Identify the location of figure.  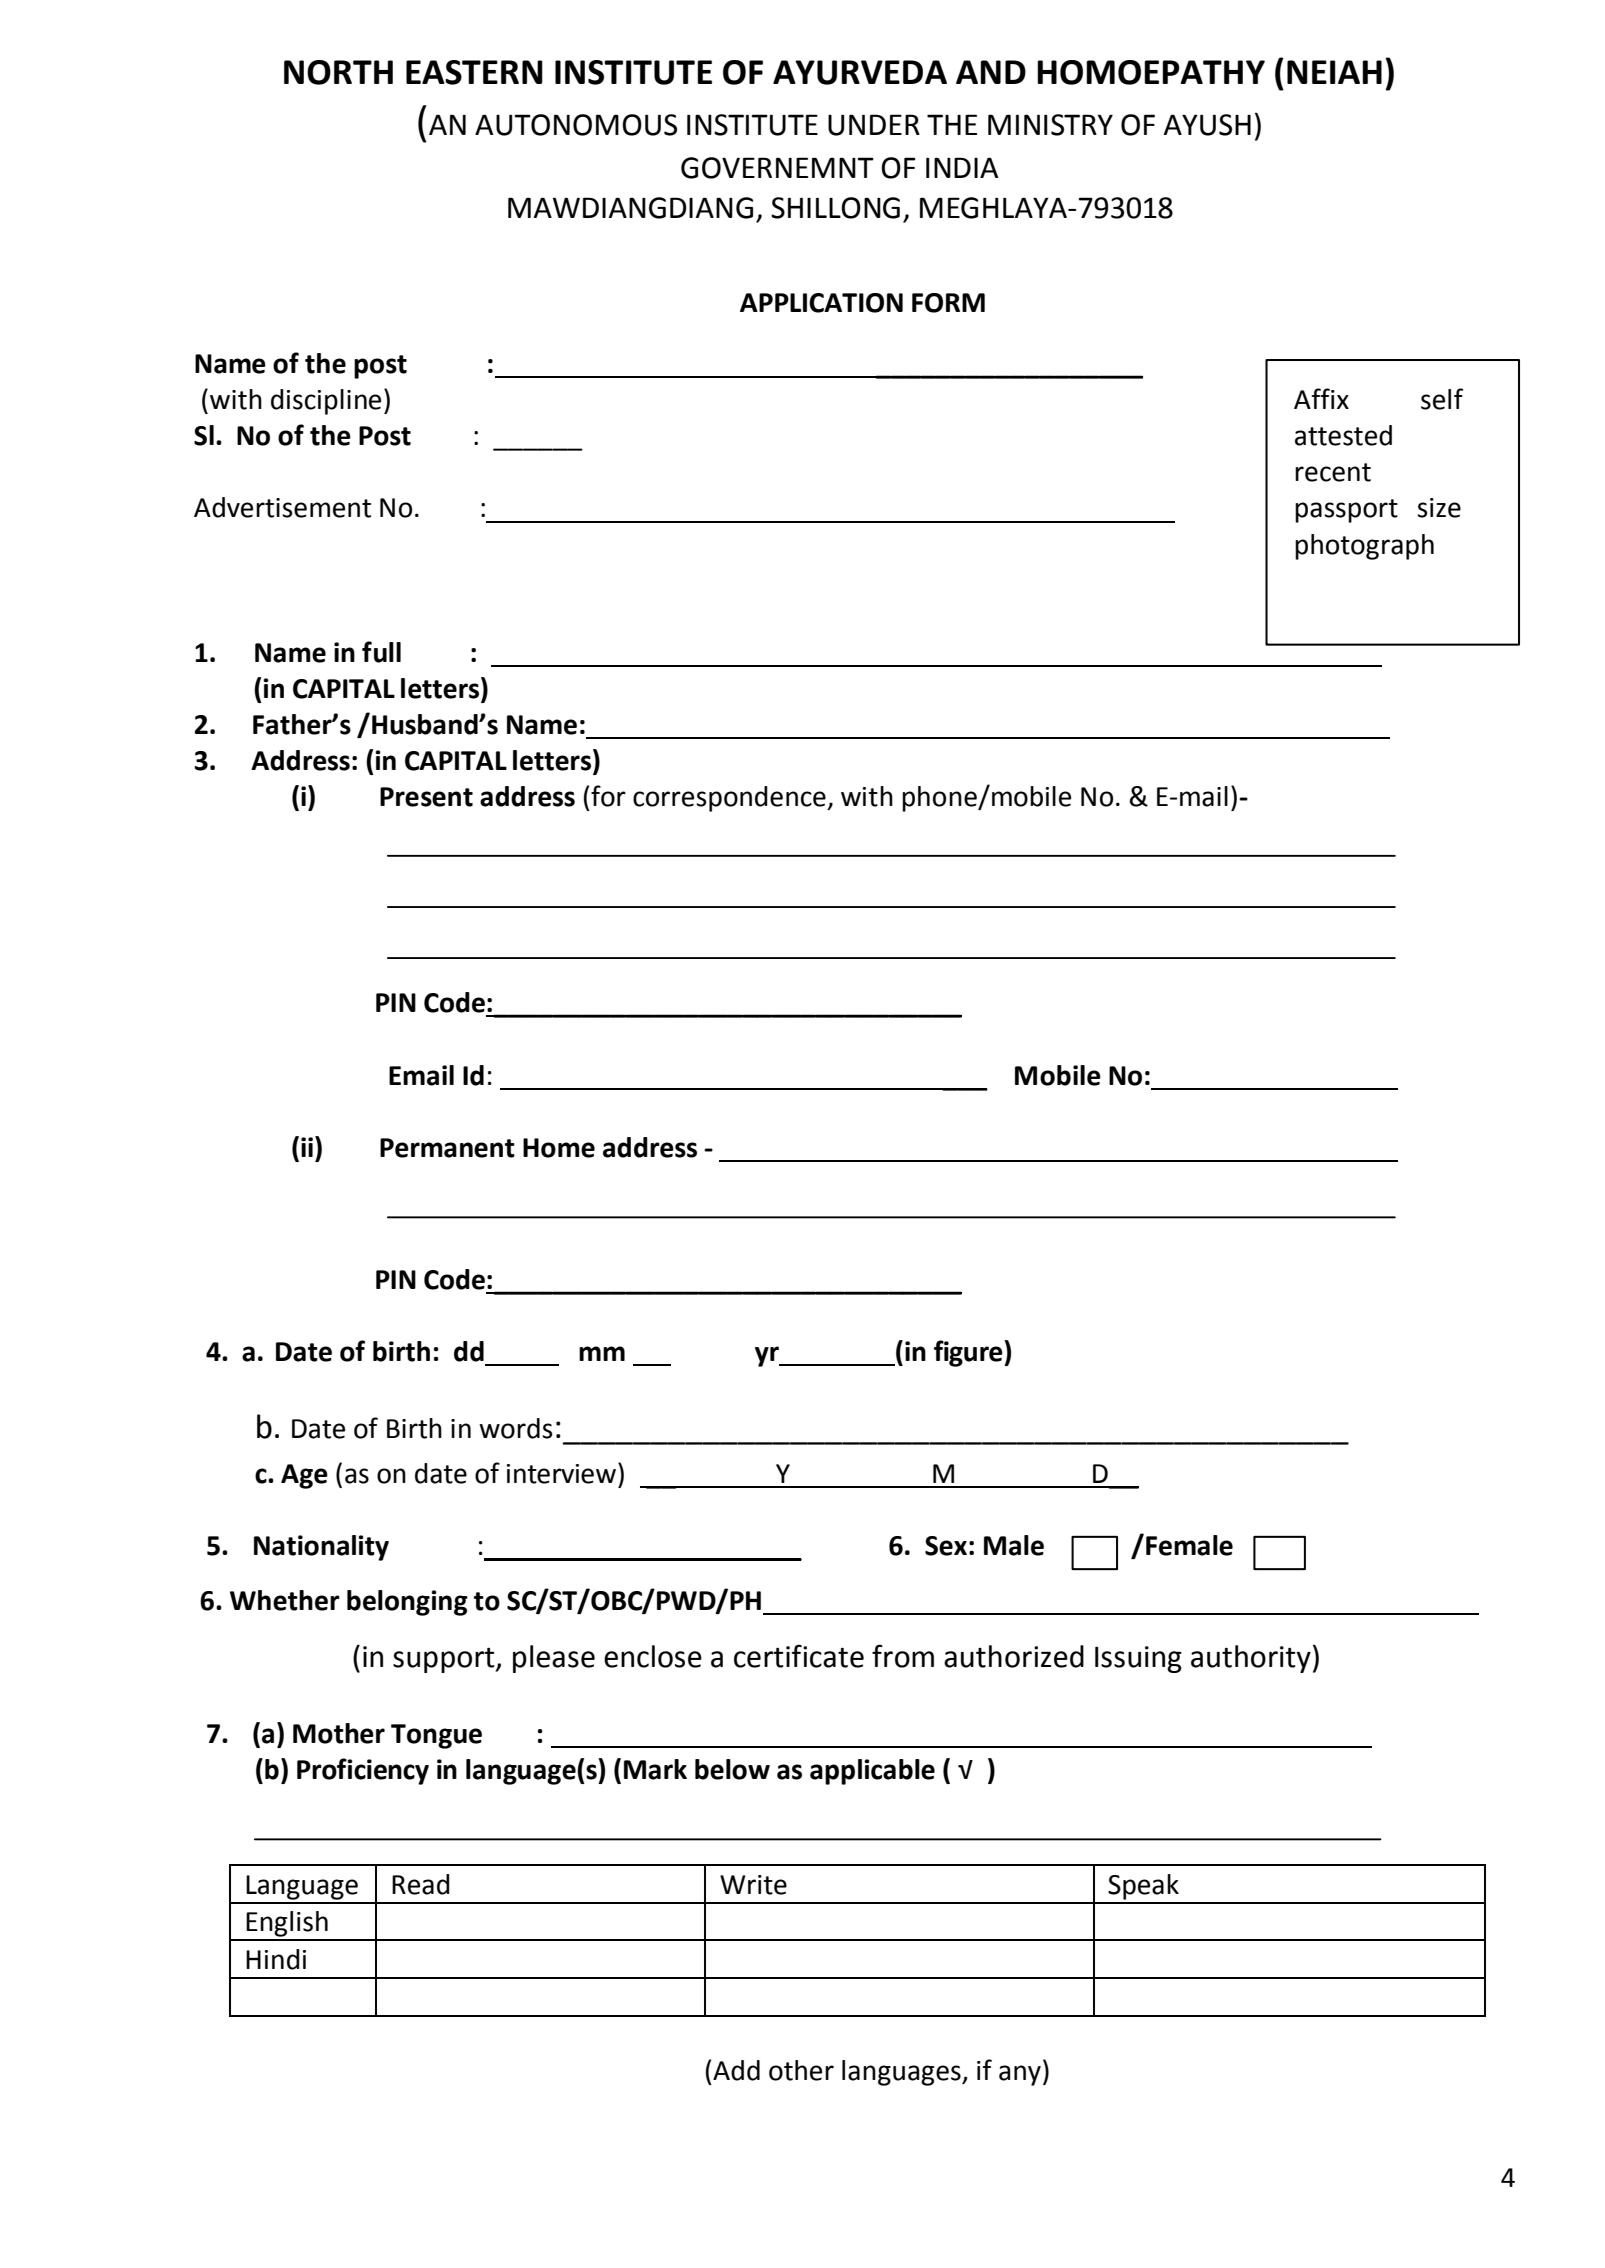
(969, 1353).
